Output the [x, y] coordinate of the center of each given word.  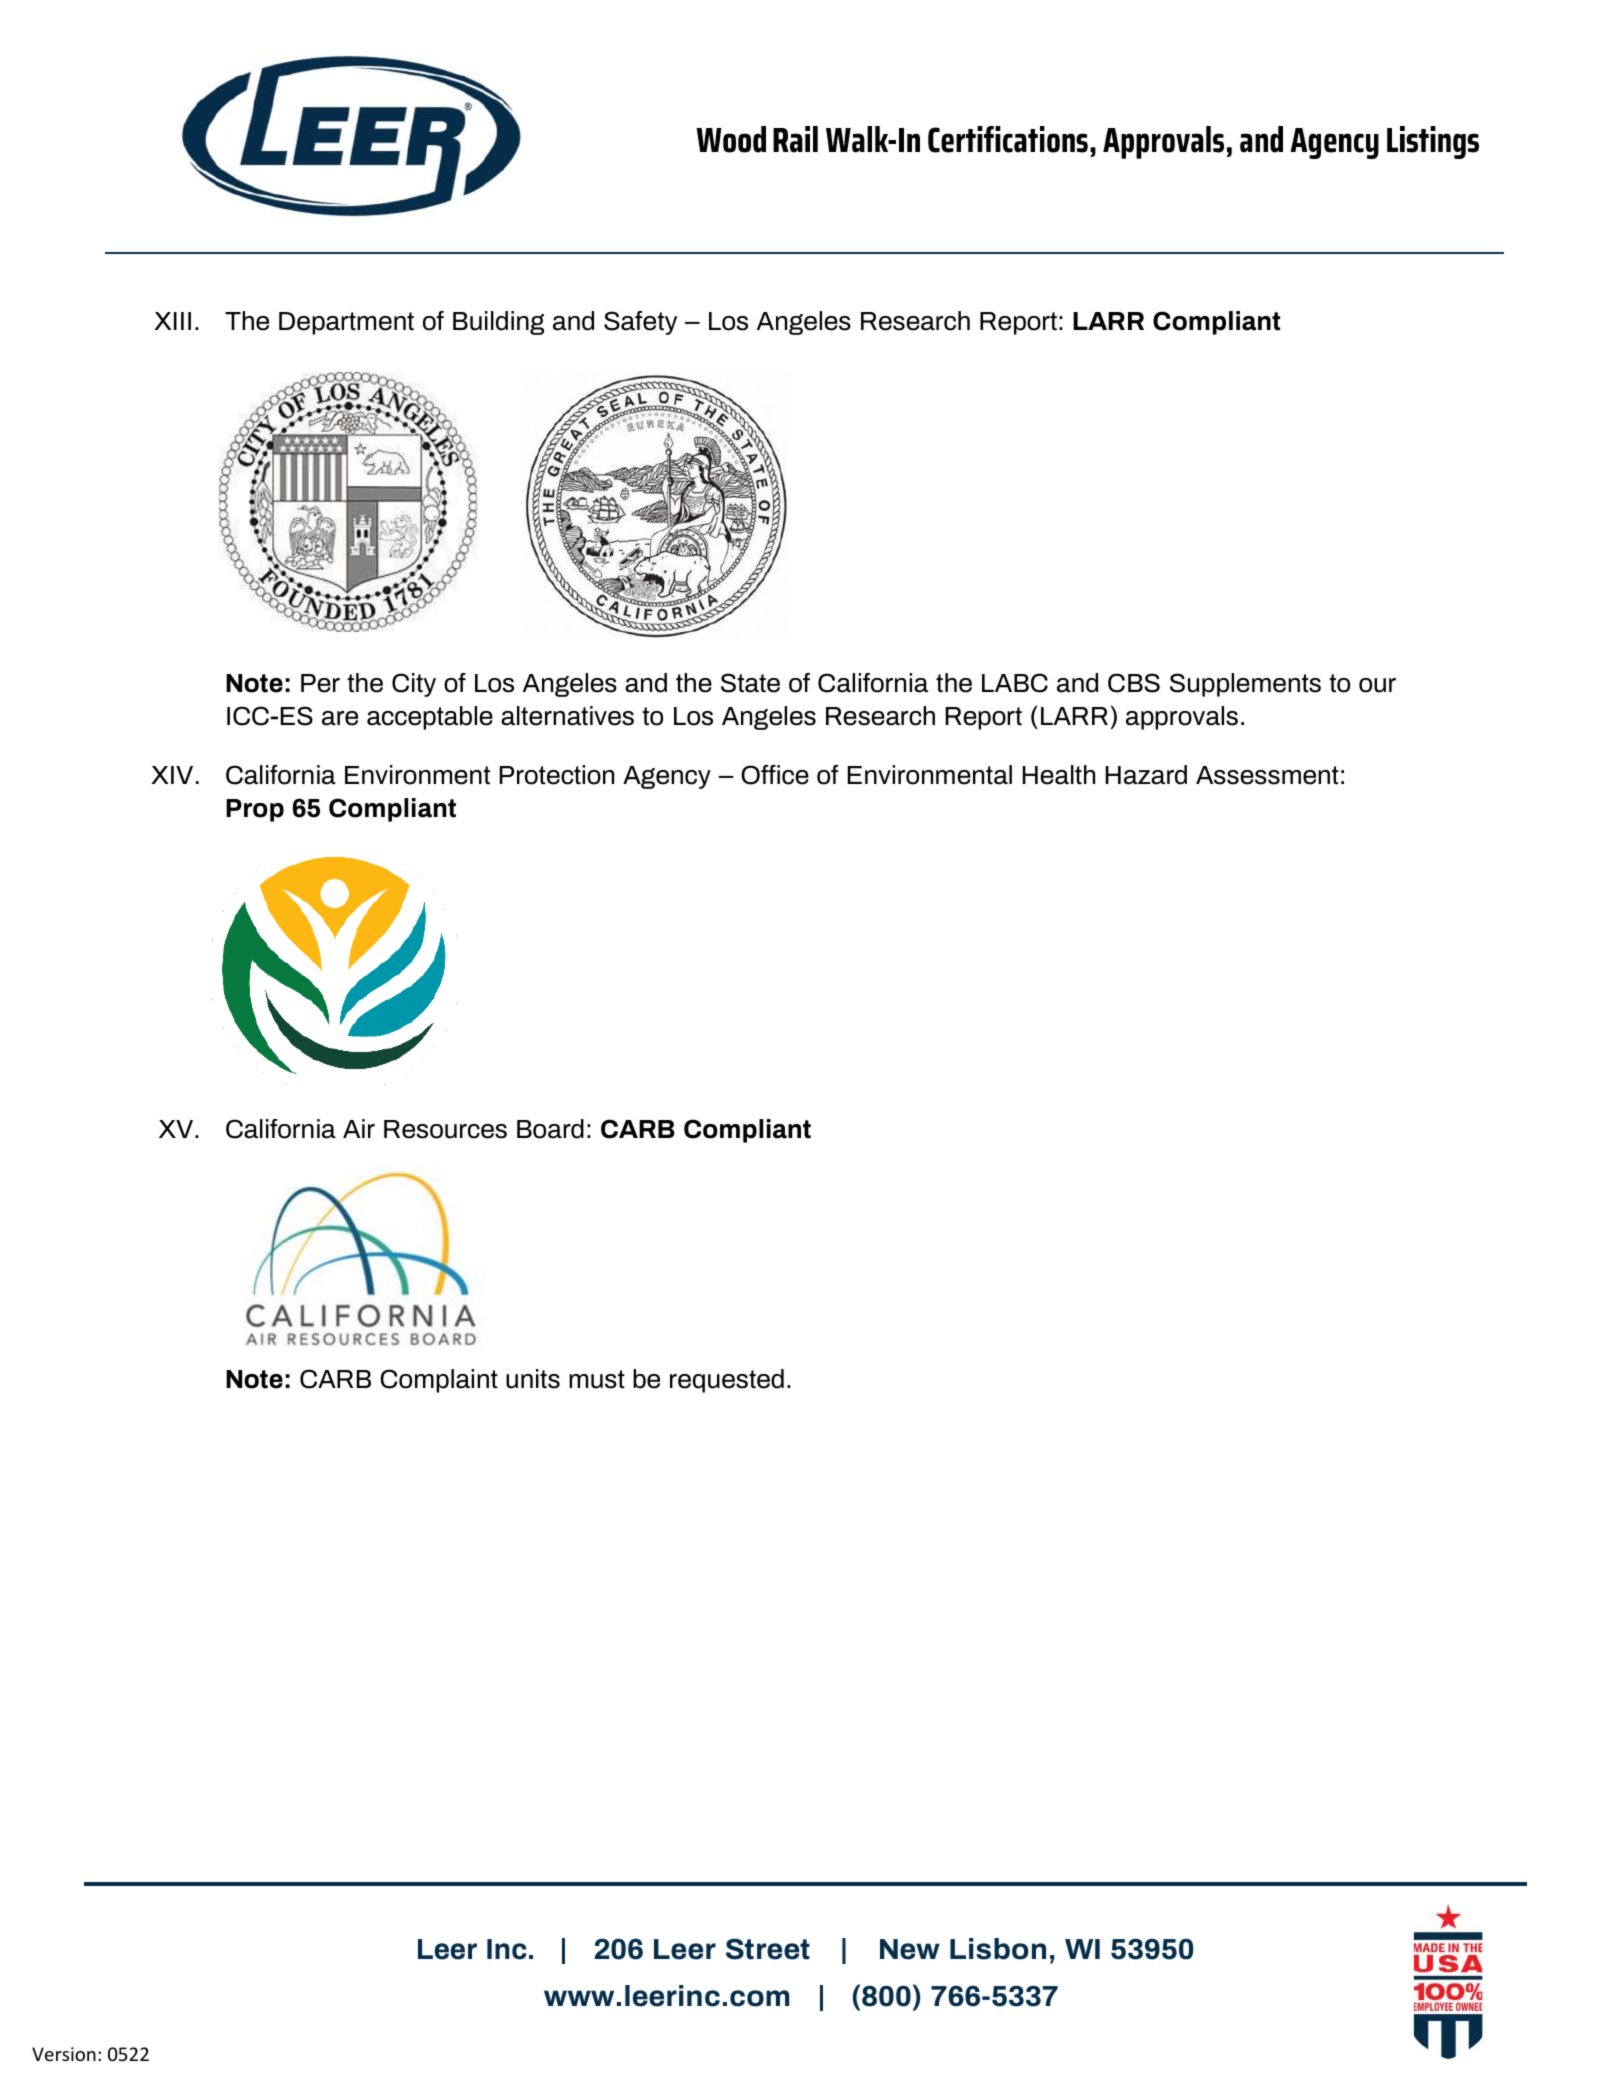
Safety [640, 323]
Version [64, 2054]
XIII [172, 321]
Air [359, 1128]
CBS [1134, 683]
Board [550, 1129]
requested [727, 1381]
